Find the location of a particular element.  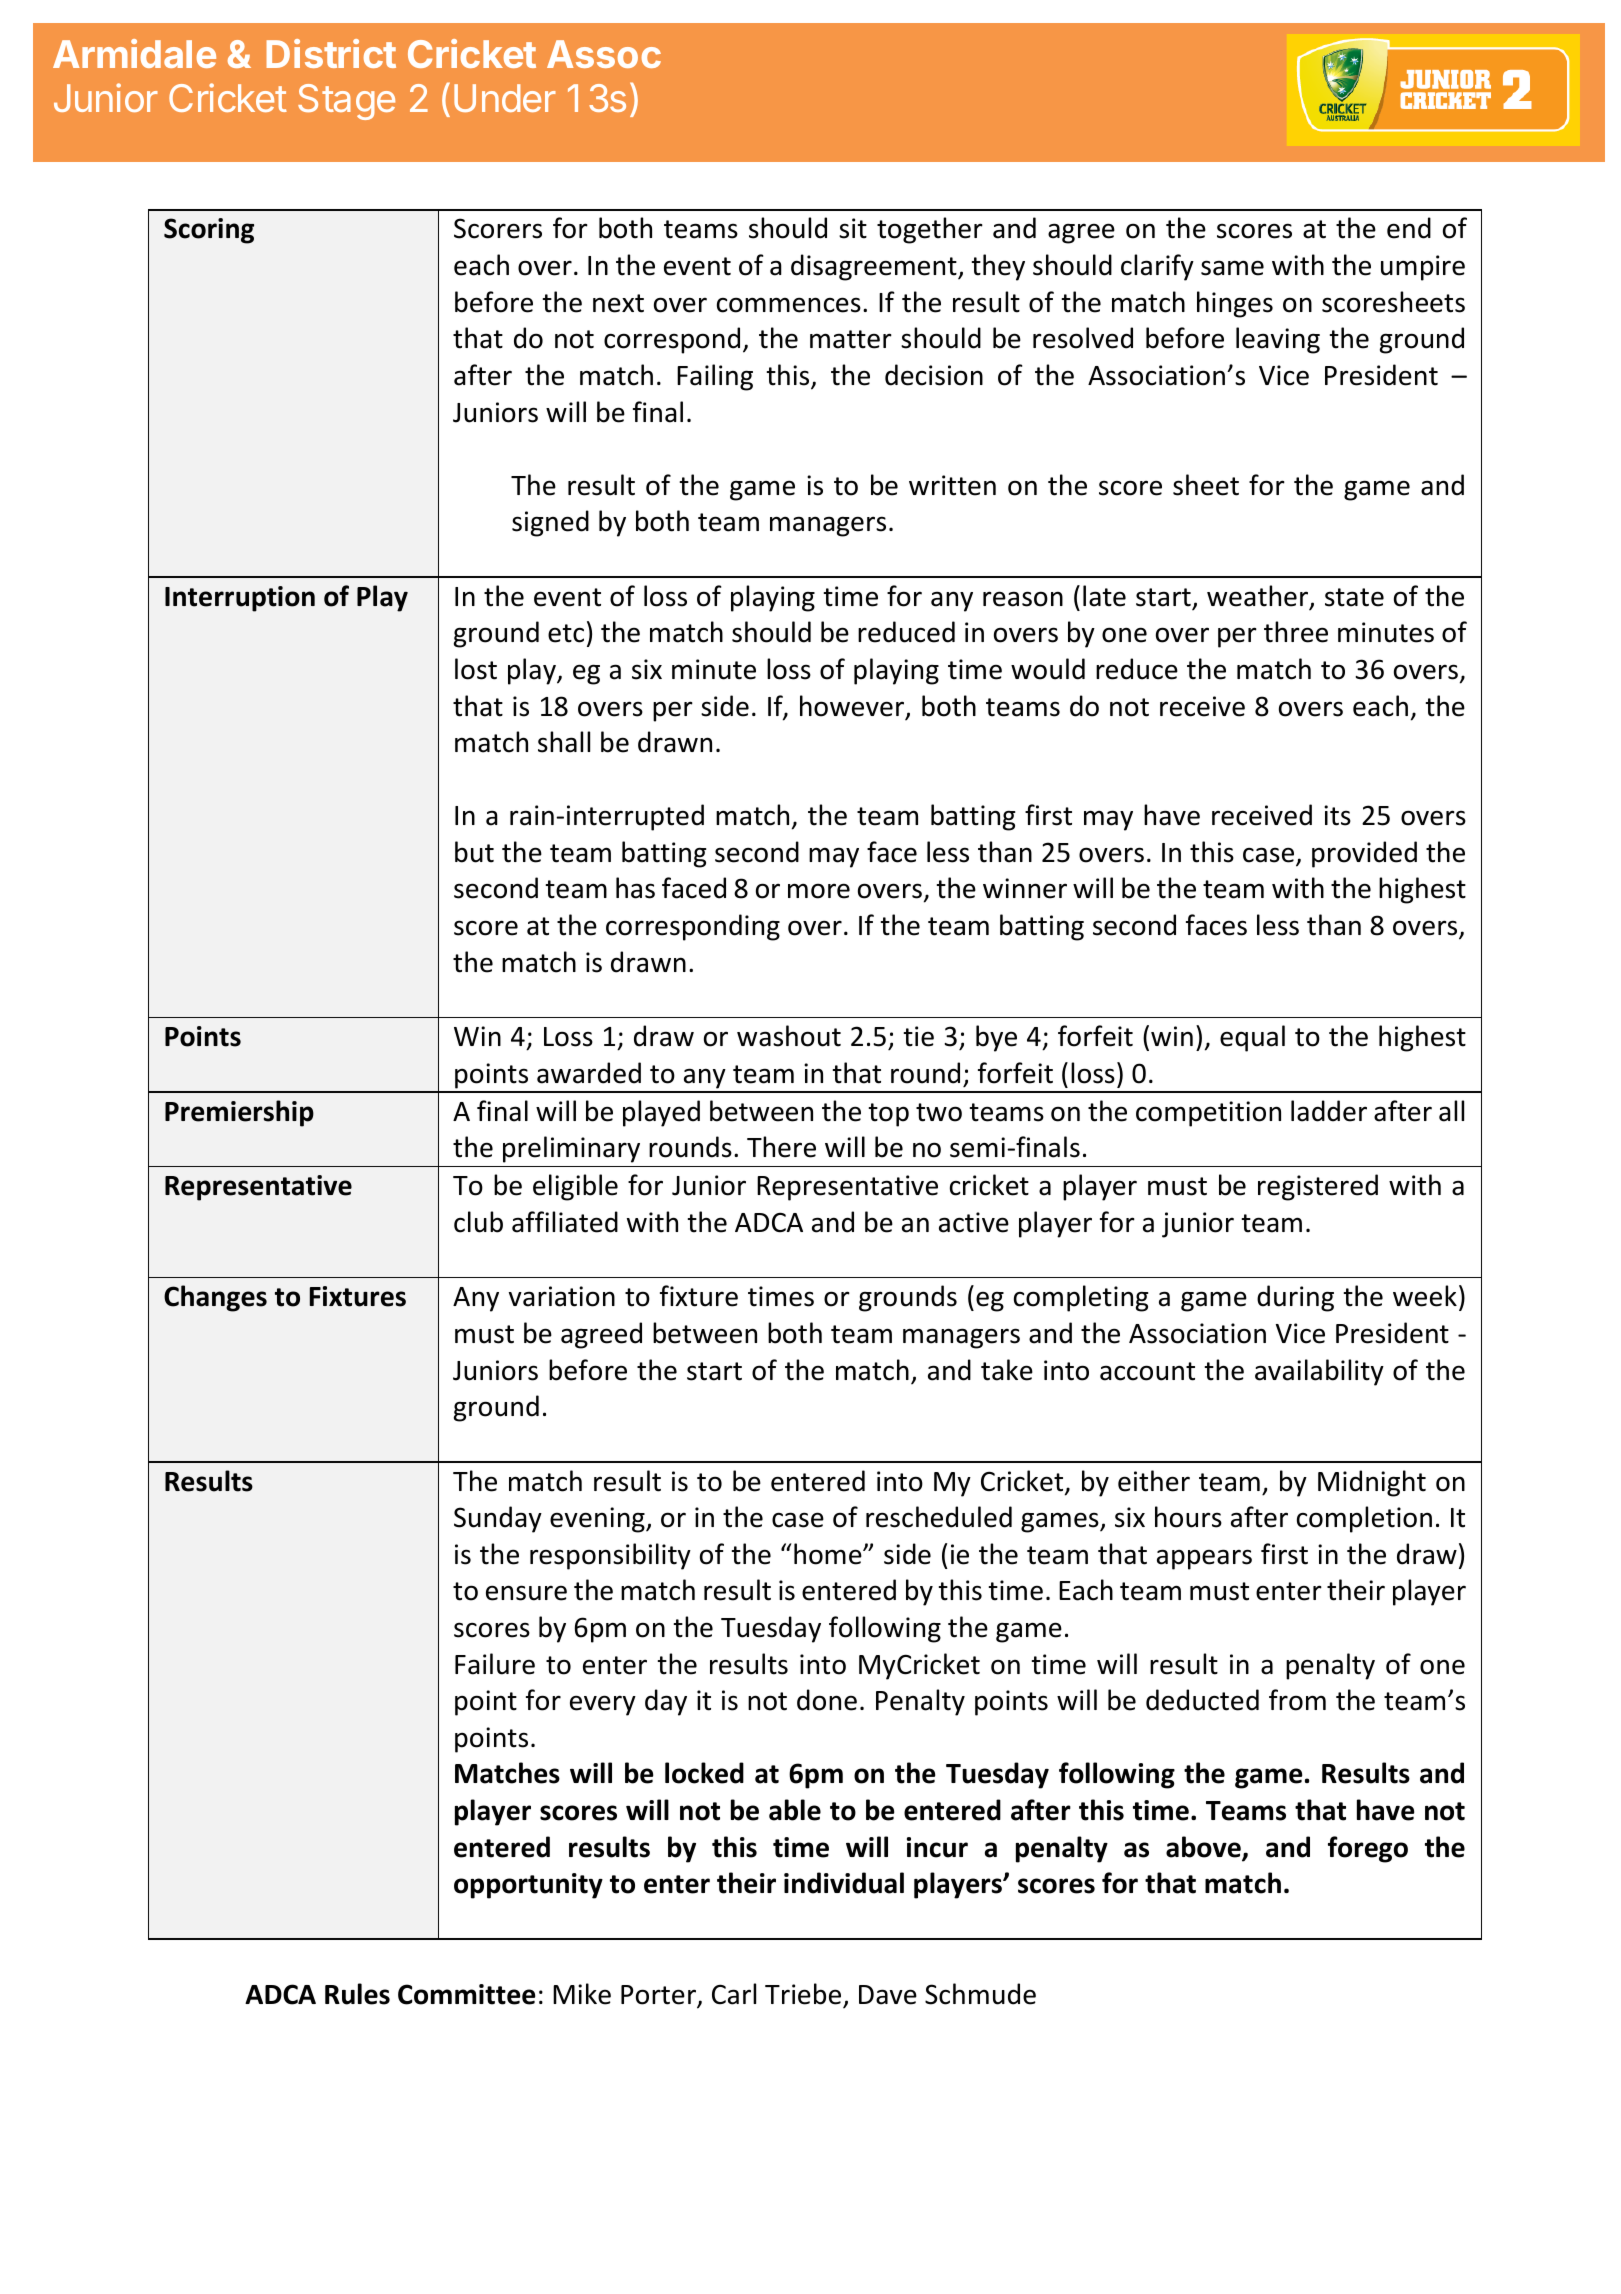

Rules is located at coordinates (357, 1994).
